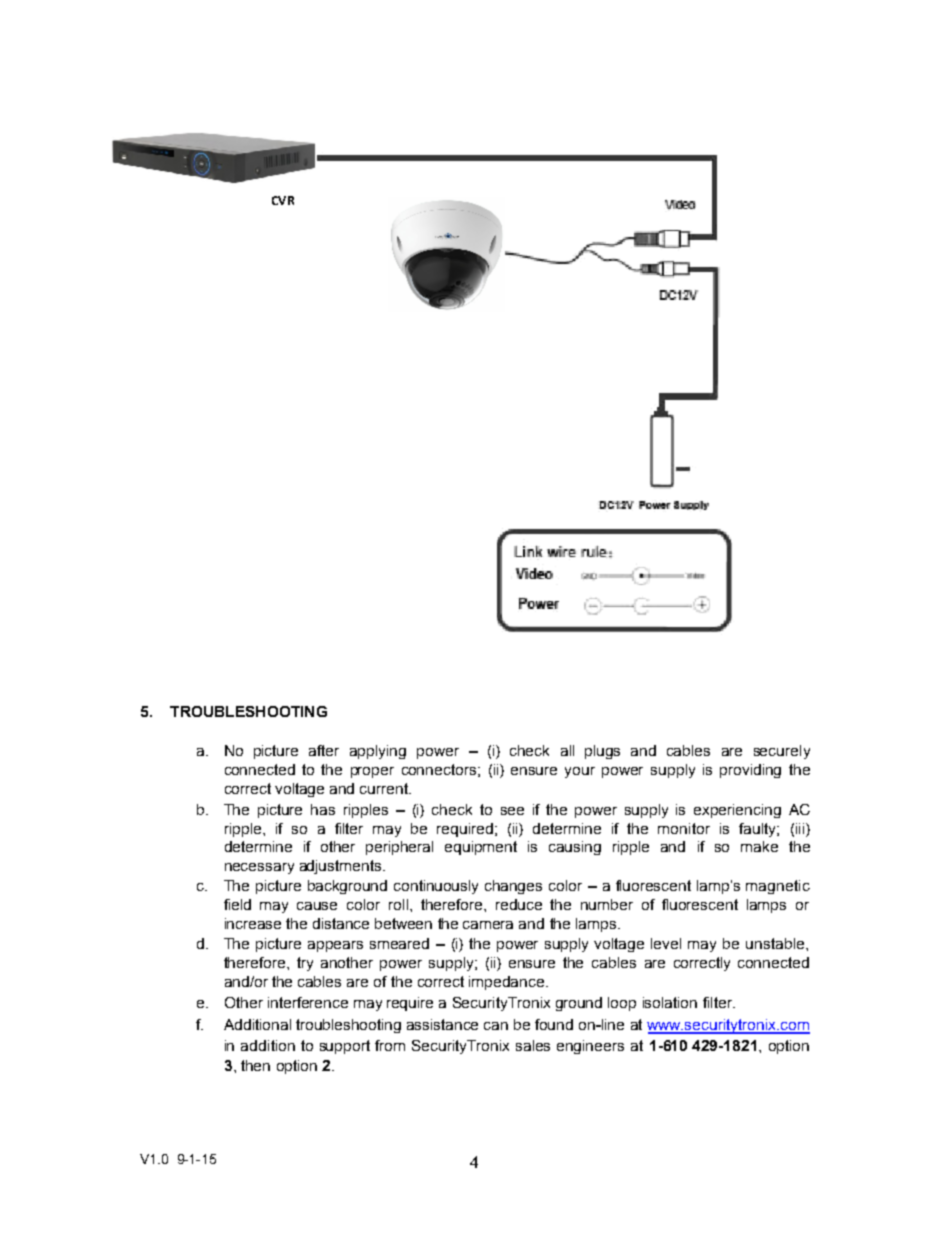  Describe the element at coordinates (750, 771) in the screenshot. I see `providing` at that location.
